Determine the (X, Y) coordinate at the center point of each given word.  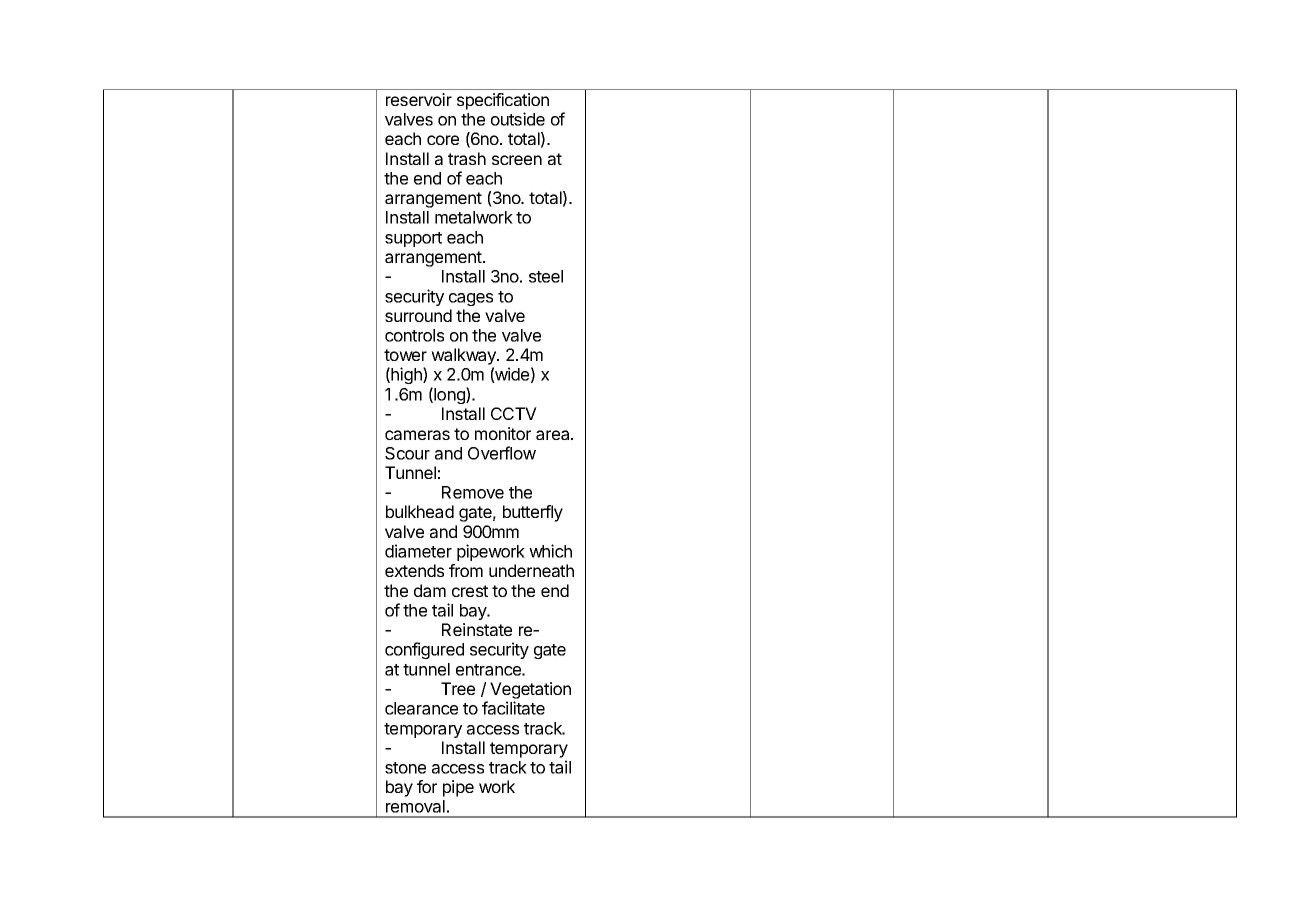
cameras (417, 435)
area (554, 435)
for (427, 786)
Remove (473, 492)
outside (518, 119)
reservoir (419, 99)
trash (467, 158)
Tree (458, 688)
